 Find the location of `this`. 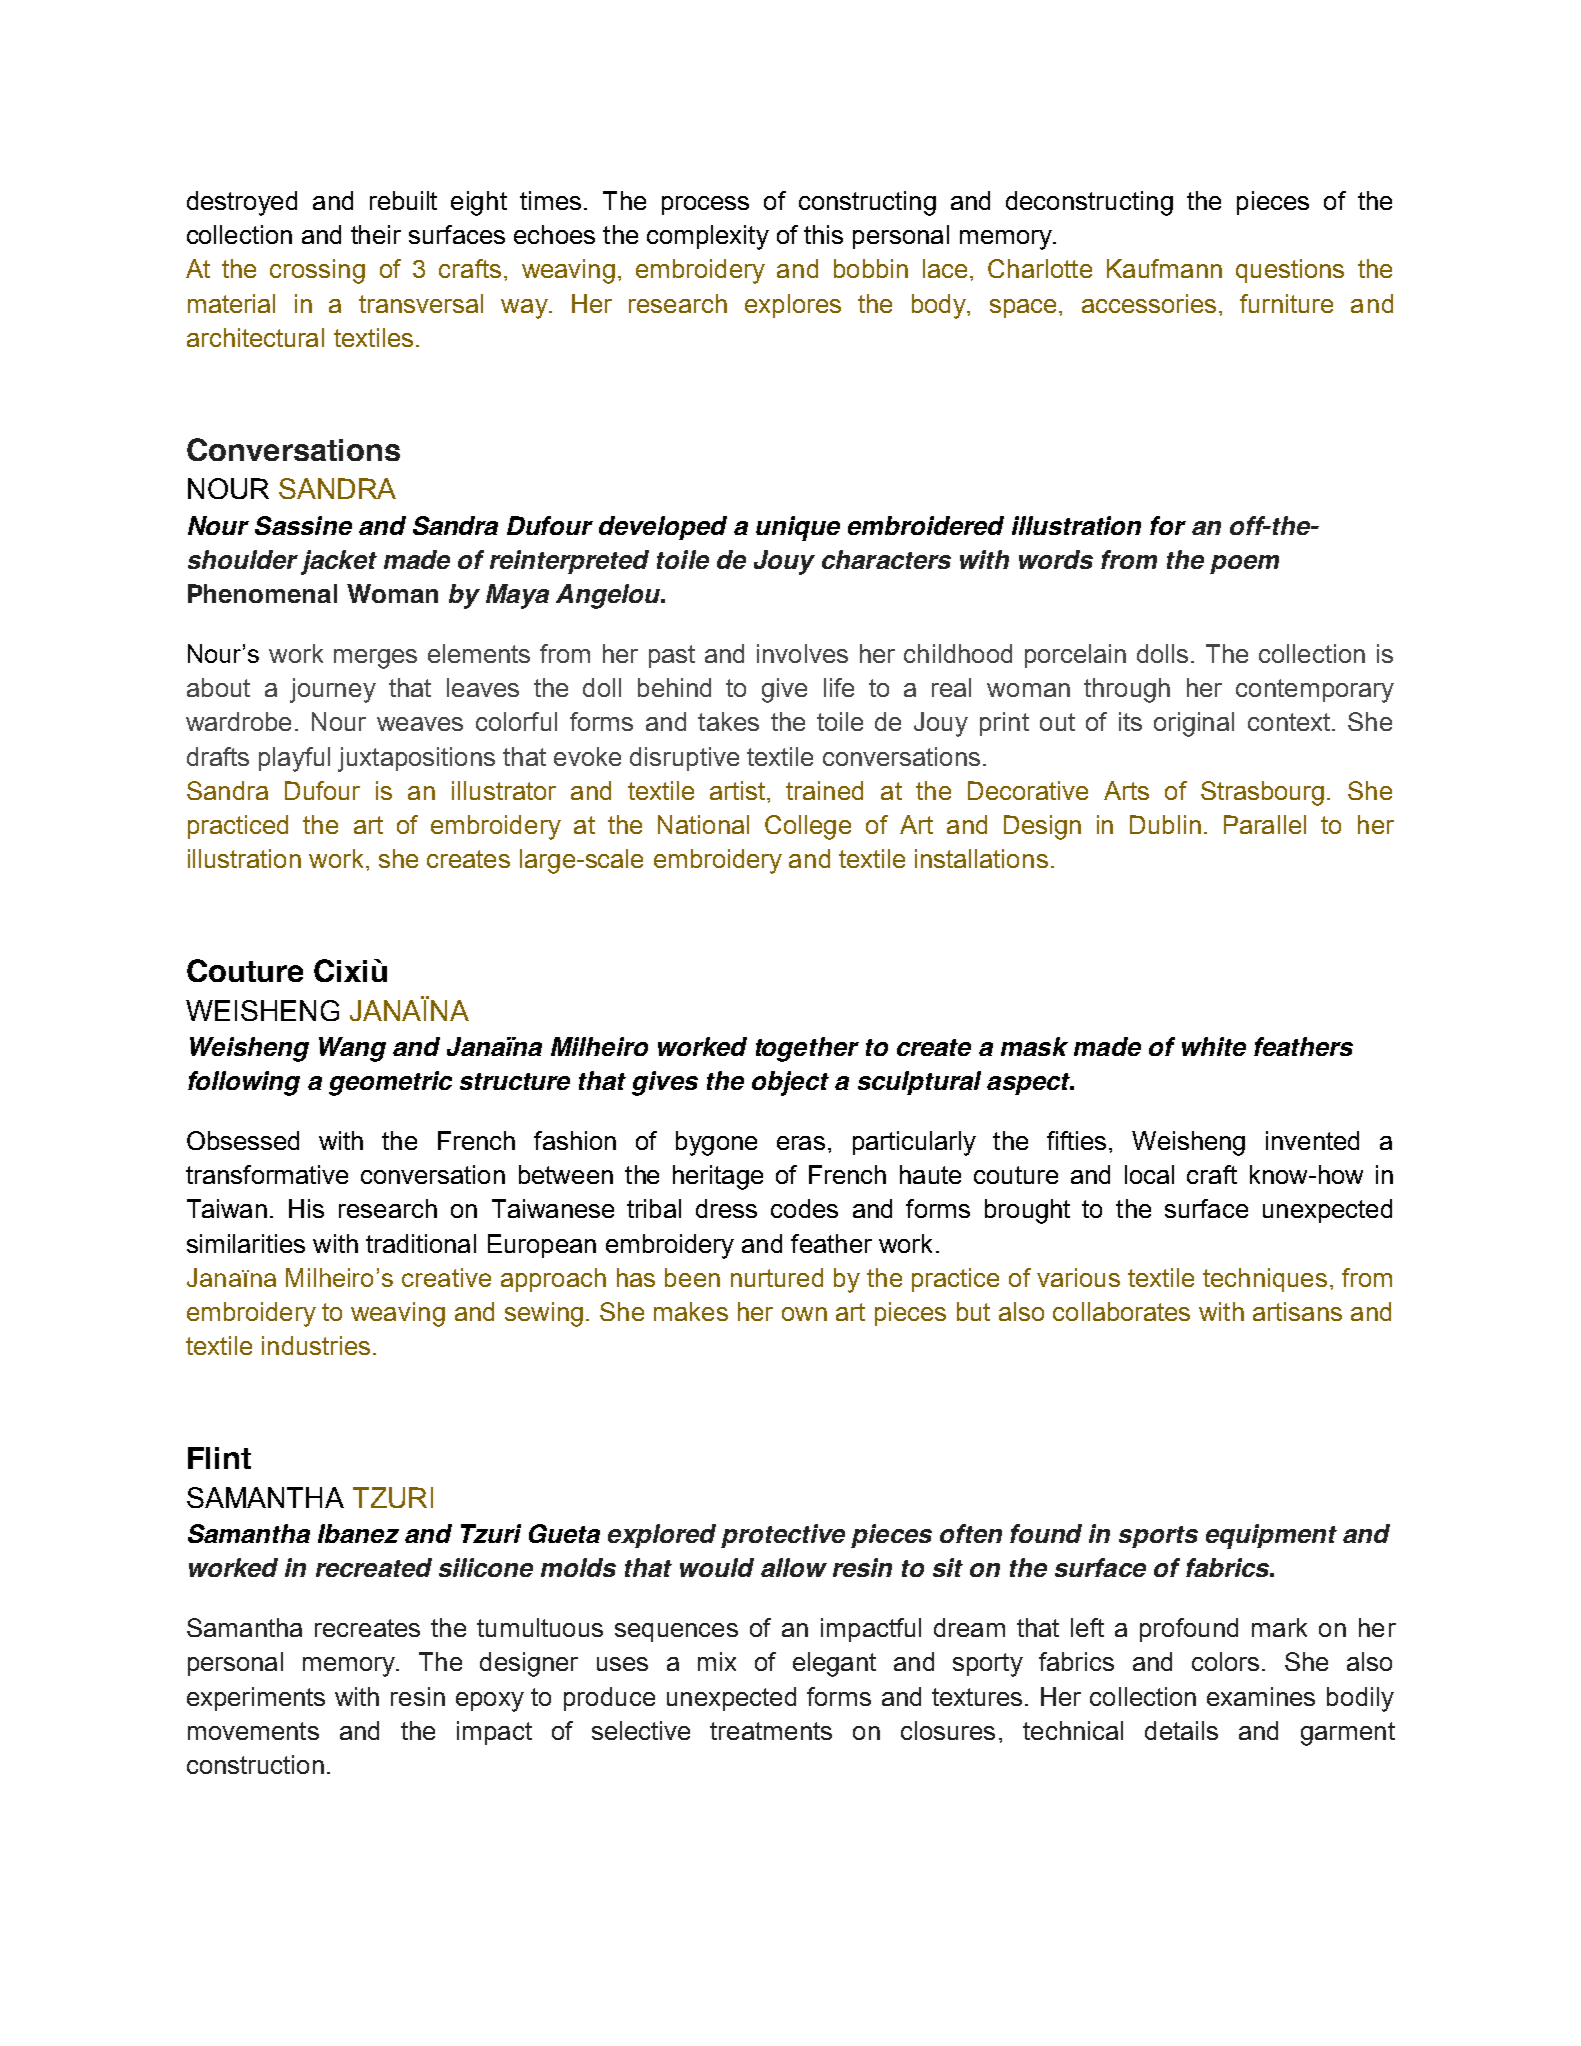

this is located at coordinates (823, 234).
